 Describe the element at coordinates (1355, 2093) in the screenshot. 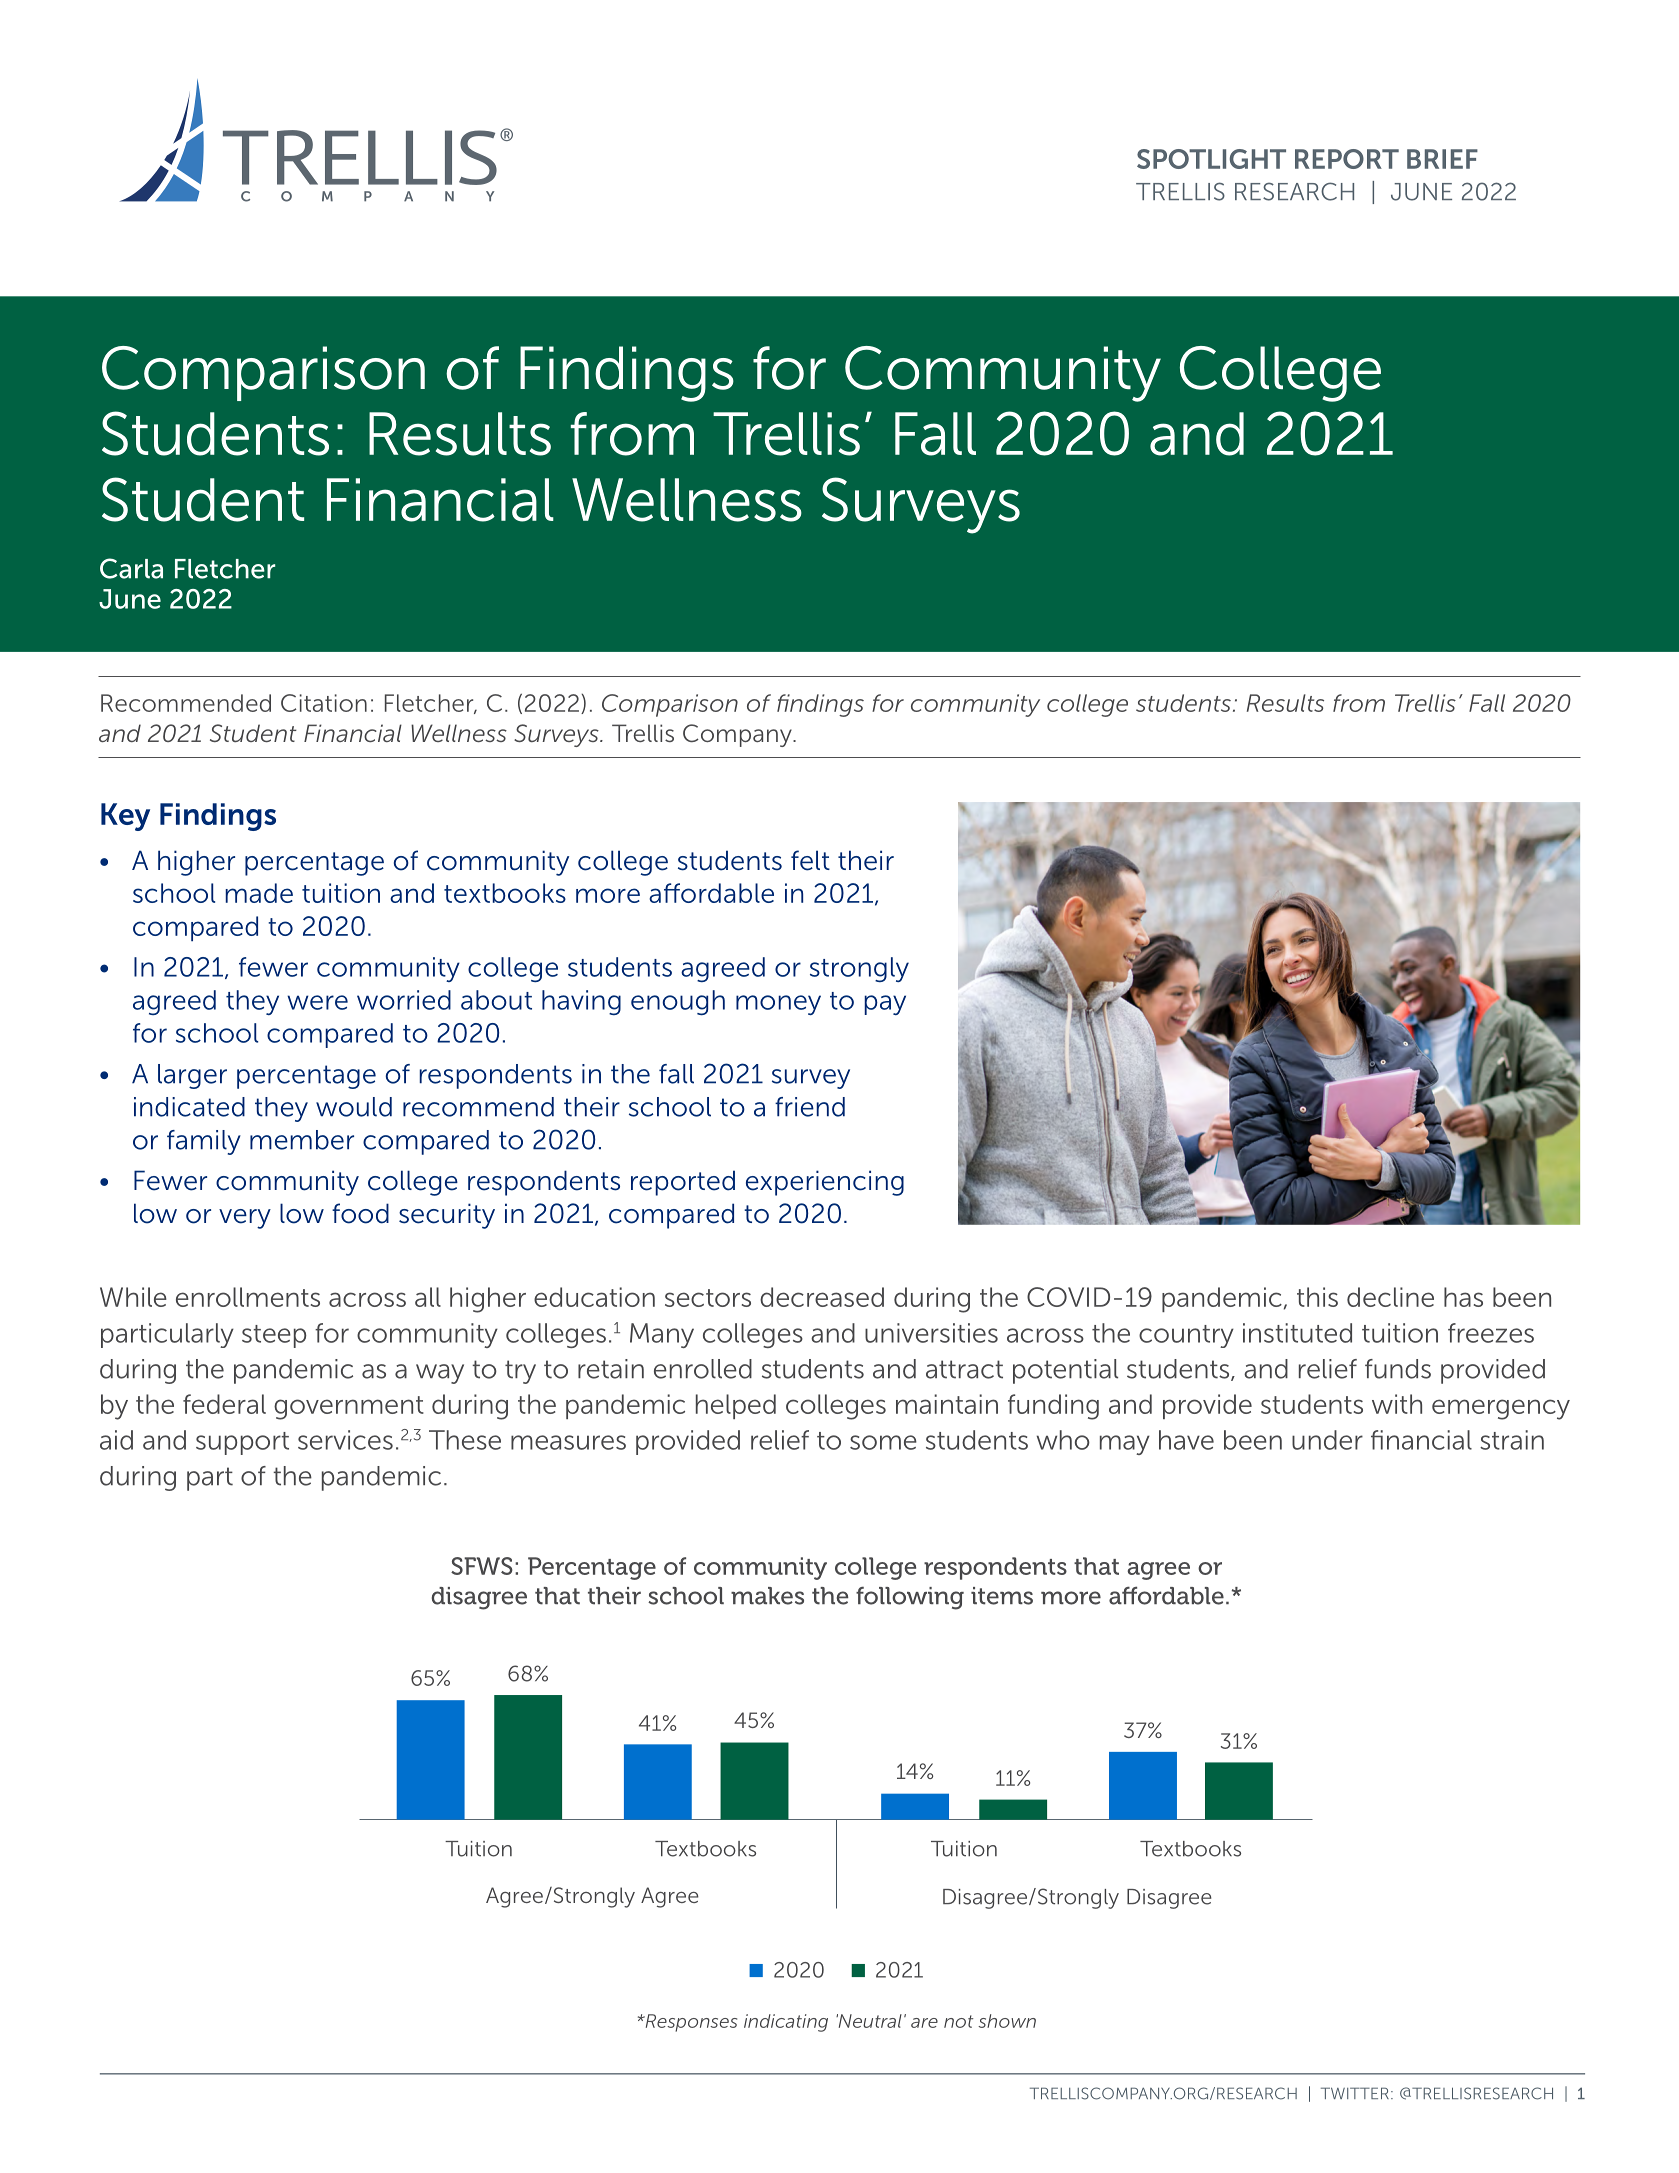

I see `TWITTER` at that location.
